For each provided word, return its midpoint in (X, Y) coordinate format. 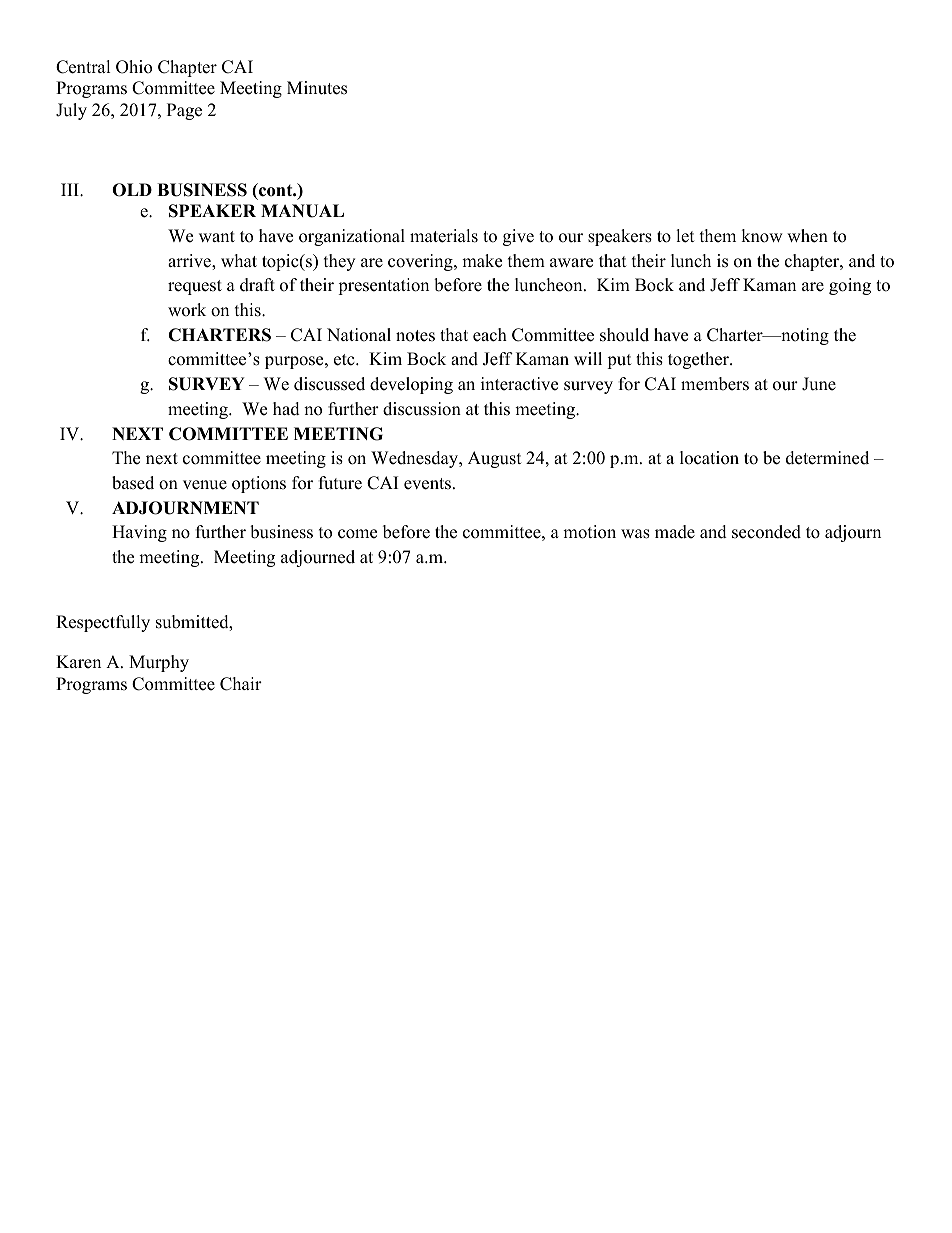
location (709, 458)
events (427, 484)
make (482, 261)
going (850, 286)
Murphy (159, 663)
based (133, 483)
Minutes (317, 88)
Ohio (134, 67)
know (762, 236)
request (195, 287)
